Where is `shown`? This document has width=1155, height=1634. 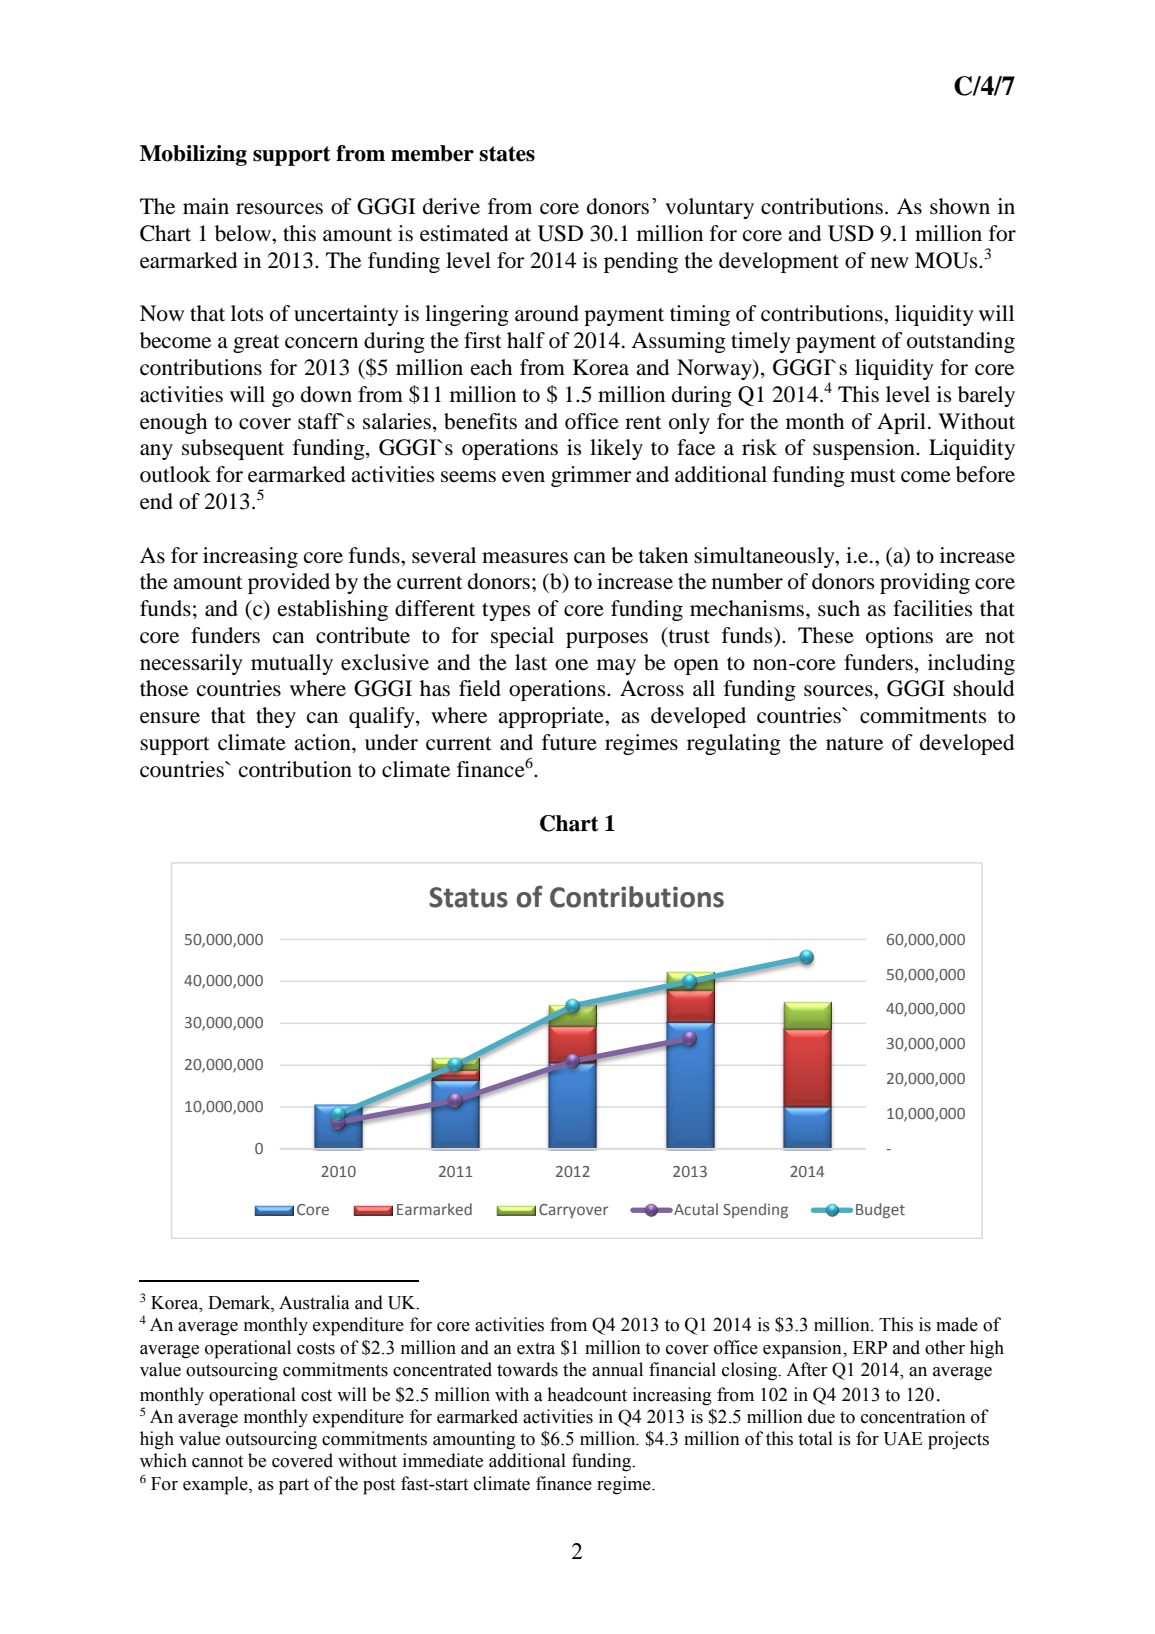
shown is located at coordinates (960, 206).
